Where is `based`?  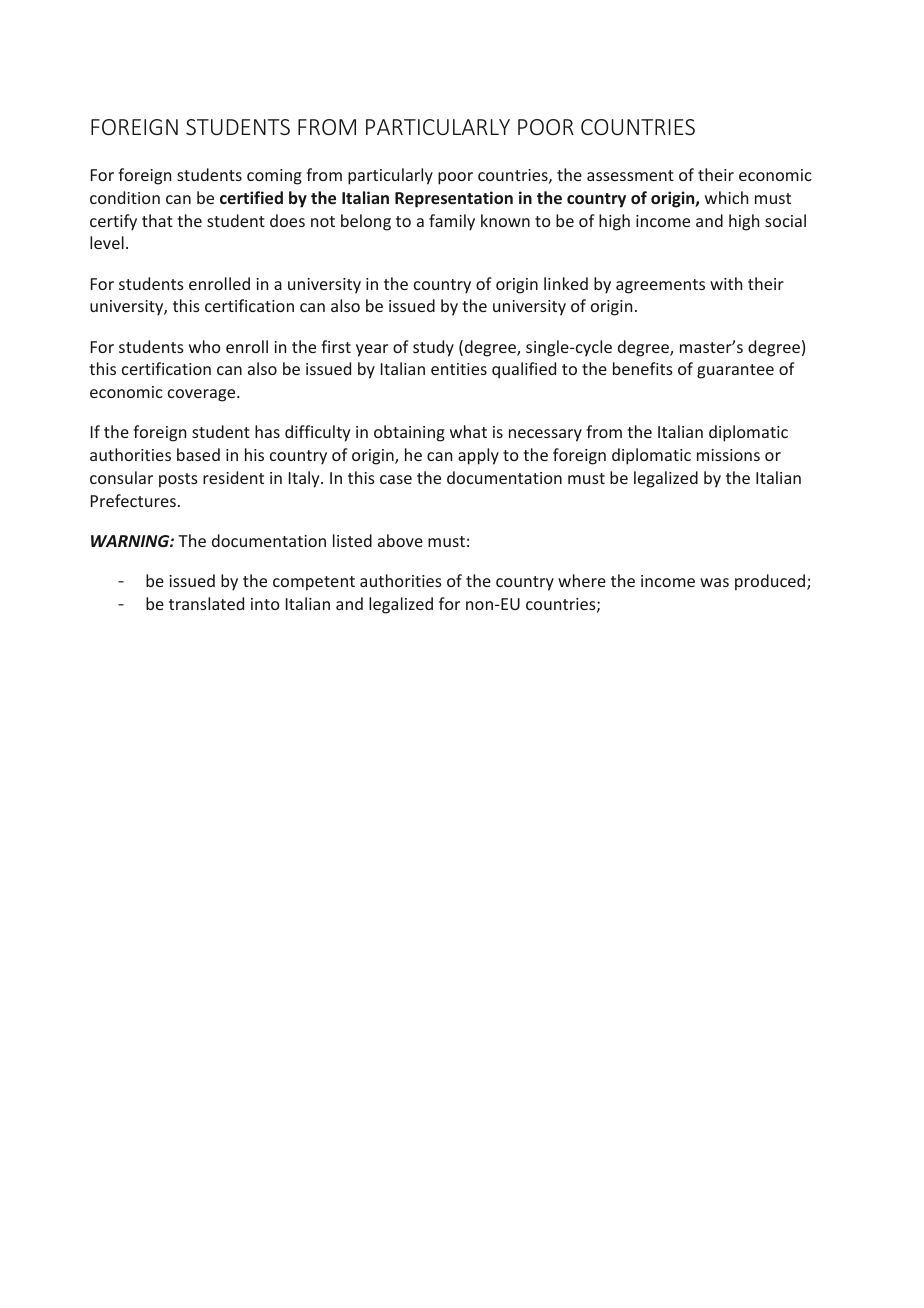
based is located at coordinates (198, 454).
